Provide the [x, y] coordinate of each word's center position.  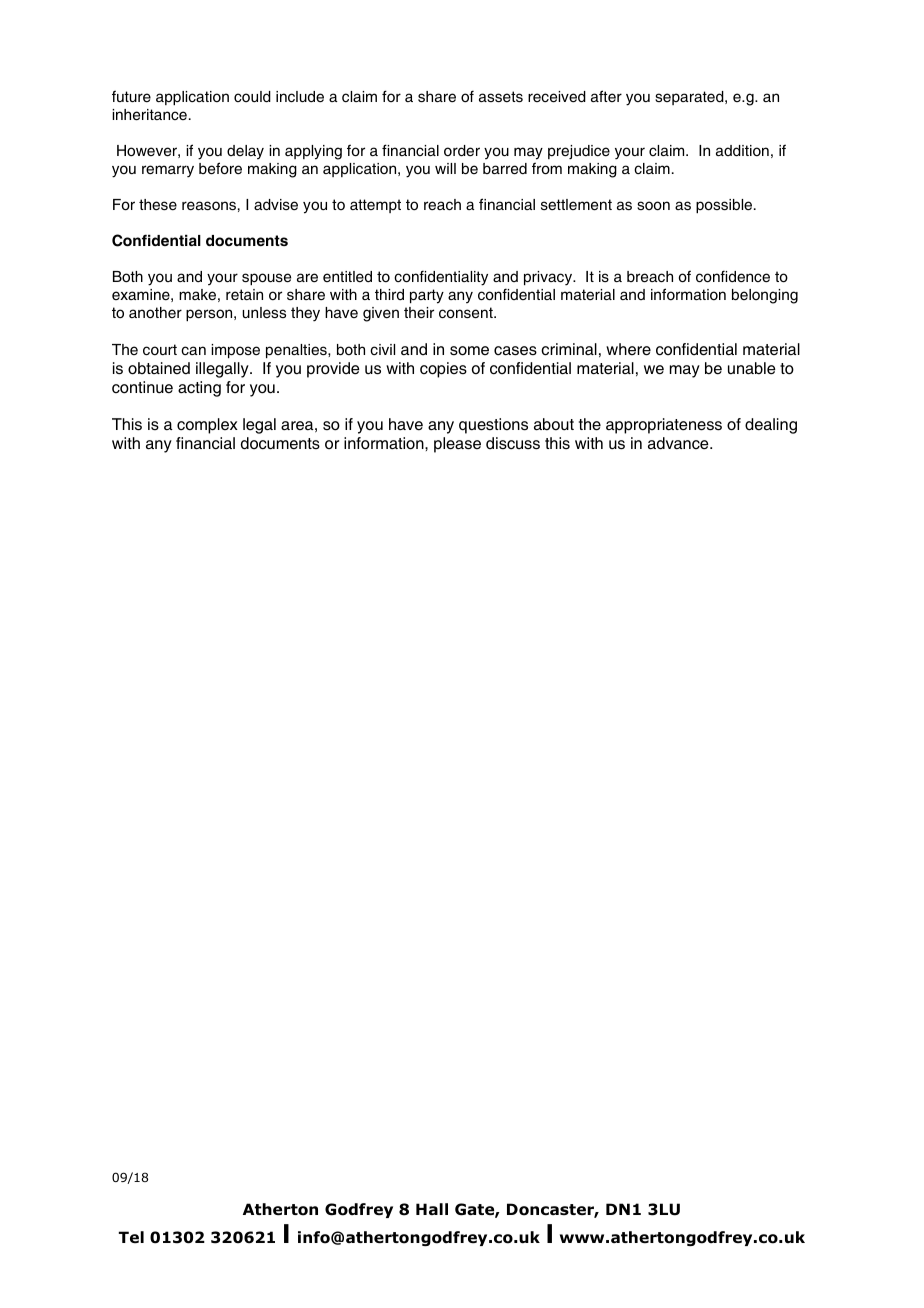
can [193, 350]
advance [679, 443]
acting [199, 389]
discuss [513, 443]
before [220, 168]
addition [742, 151]
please [457, 445]
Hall [432, 1209]
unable [752, 368]
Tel [131, 1237]
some [469, 351]
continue [142, 387]
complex [207, 426]
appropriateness [664, 426]
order [462, 151]
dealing [771, 426]
